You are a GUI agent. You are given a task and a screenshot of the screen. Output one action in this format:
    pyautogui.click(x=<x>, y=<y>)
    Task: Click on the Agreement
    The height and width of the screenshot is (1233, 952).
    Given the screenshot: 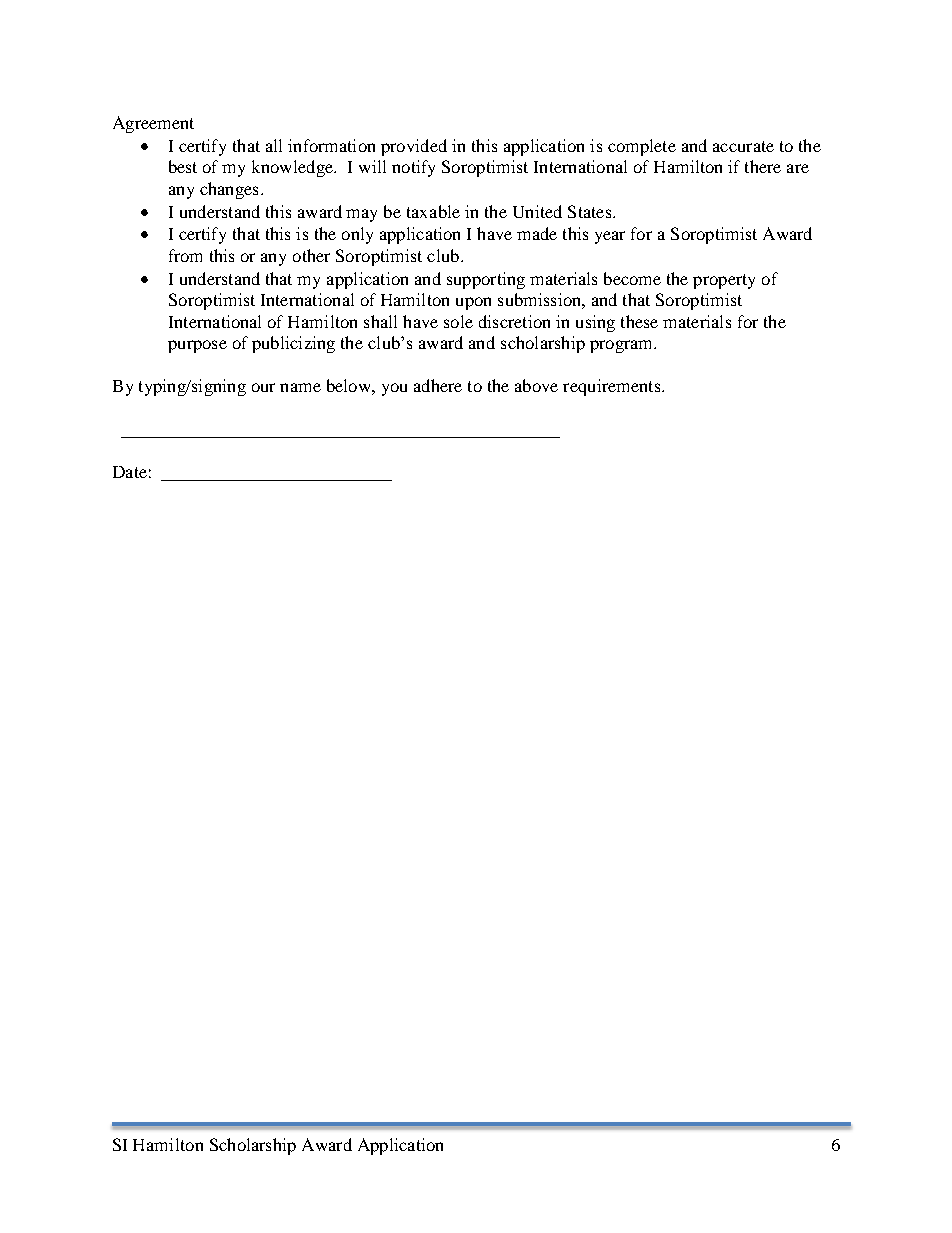 What is the action you would take?
    pyautogui.click(x=153, y=124)
